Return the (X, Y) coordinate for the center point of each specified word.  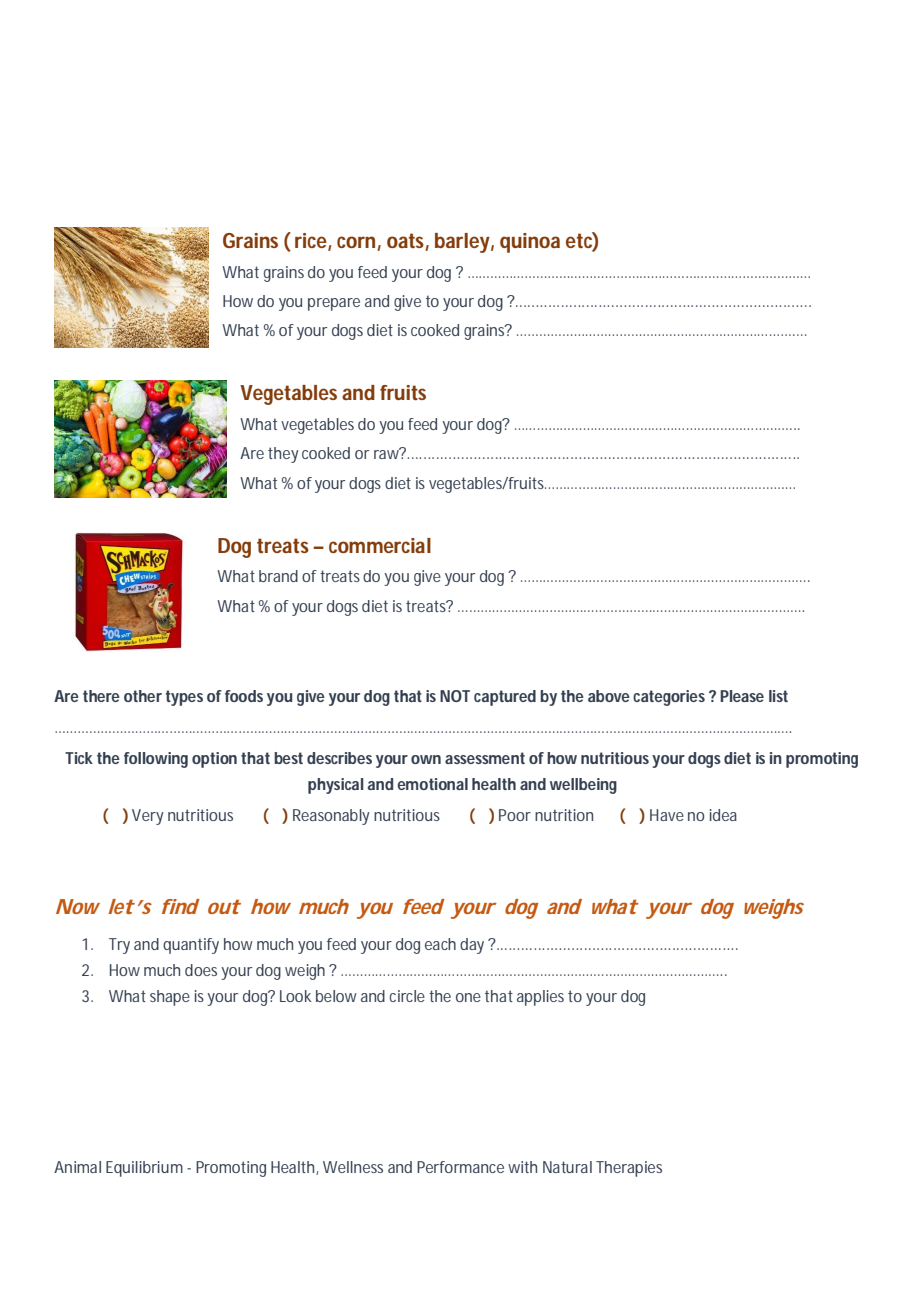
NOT (455, 696)
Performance (460, 1167)
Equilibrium (144, 1169)
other (143, 696)
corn (356, 242)
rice (312, 241)
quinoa (530, 243)
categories (669, 698)
